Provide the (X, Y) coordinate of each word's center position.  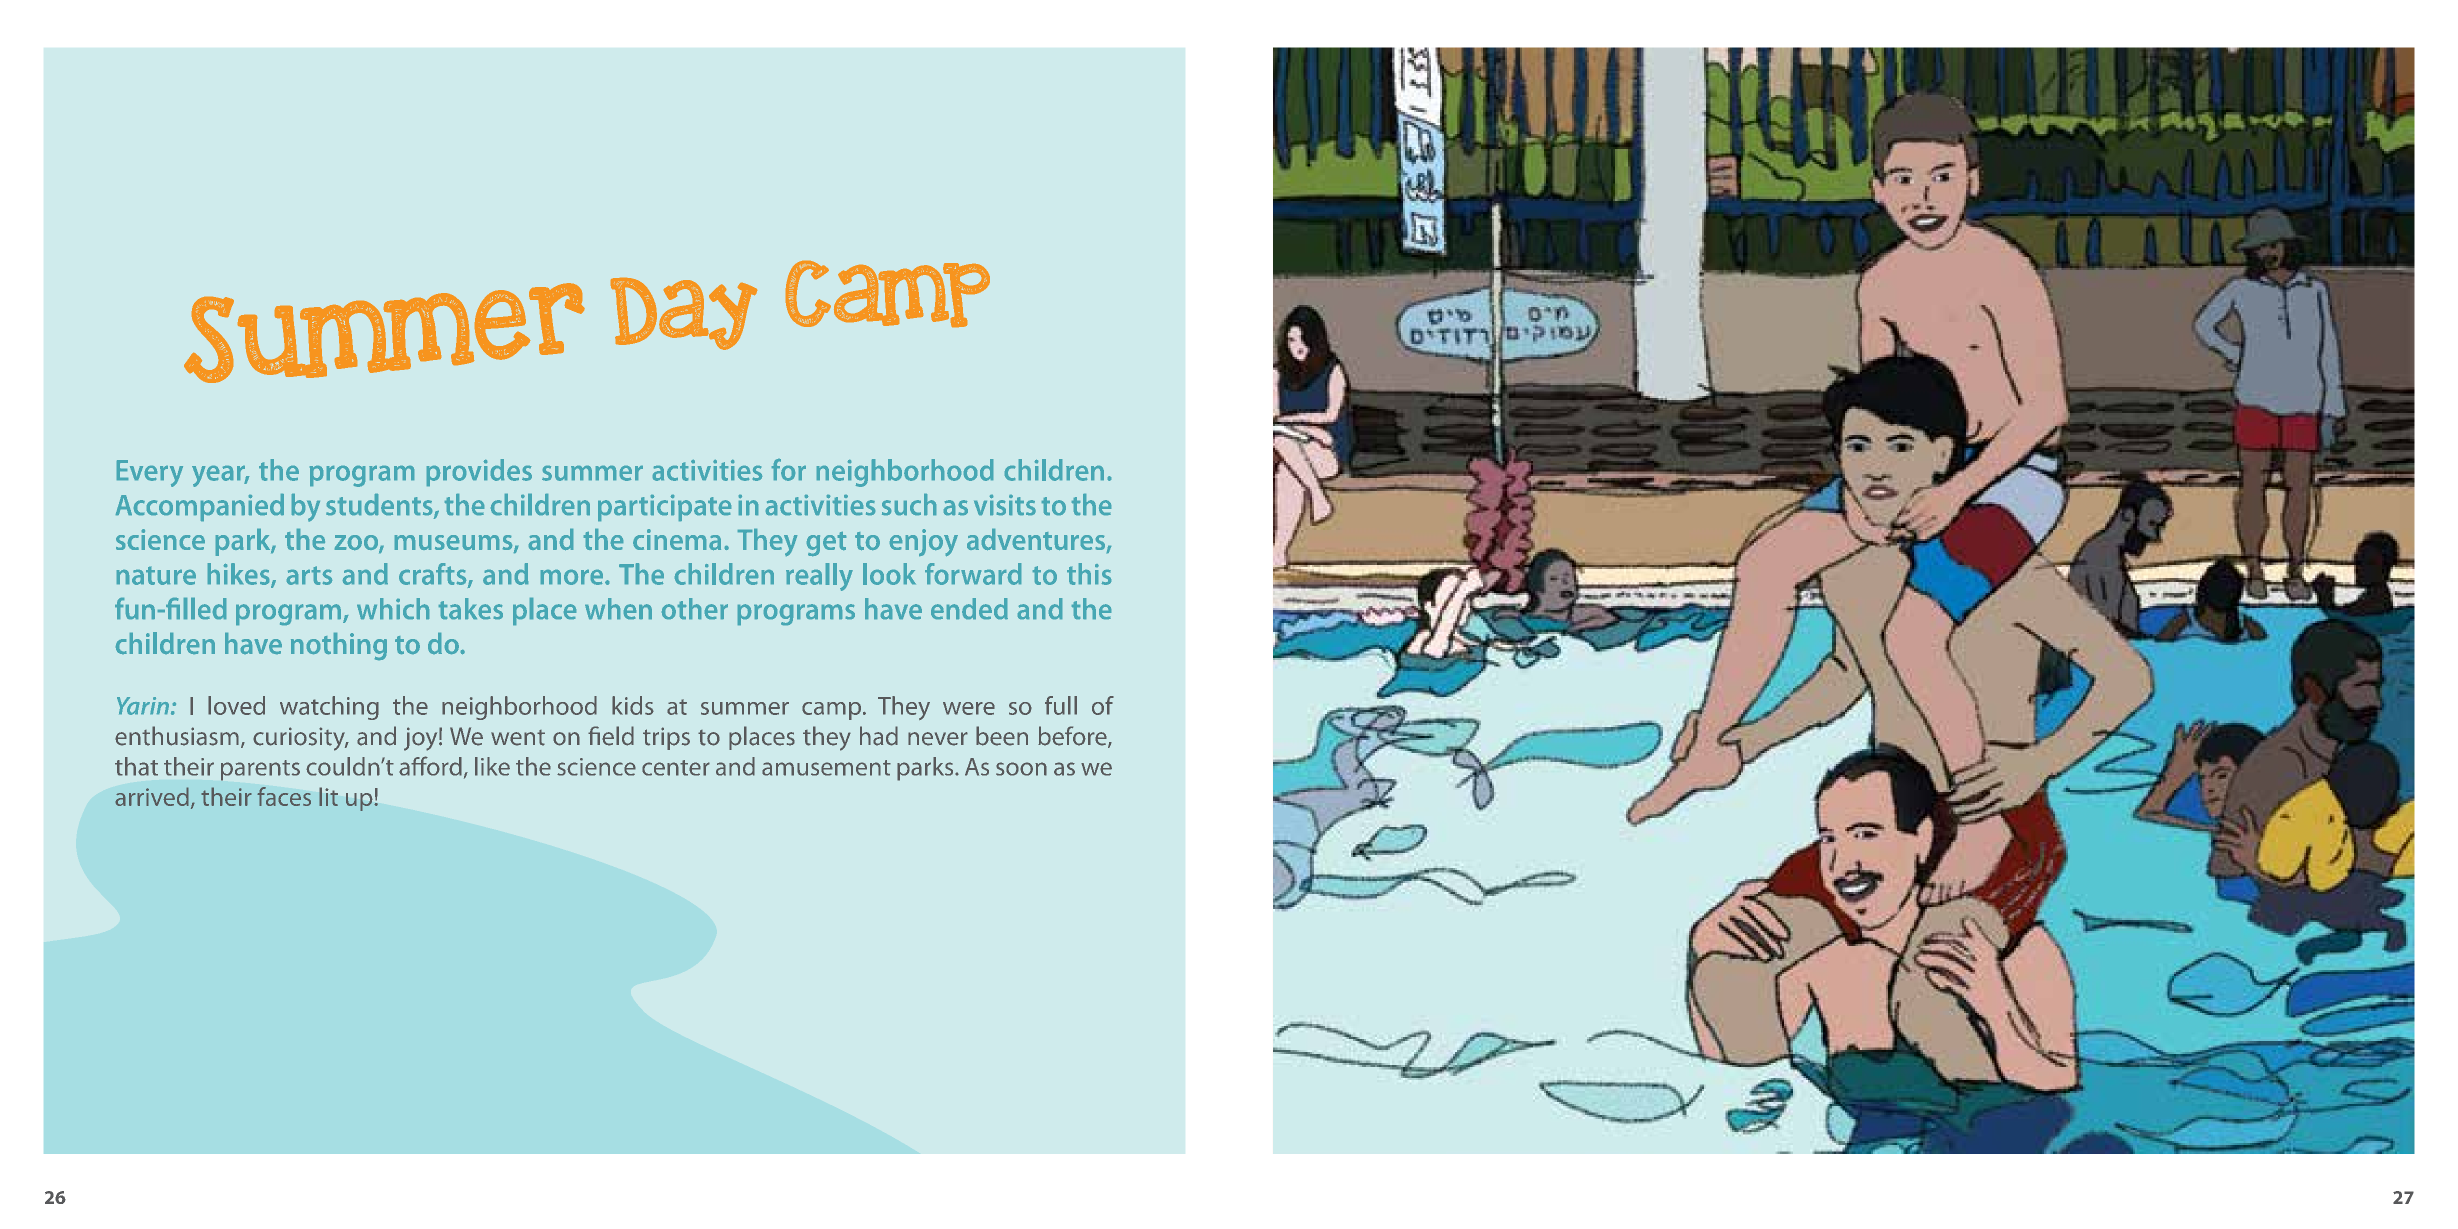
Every (150, 473)
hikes (240, 575)
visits (1005, 505)
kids (633, 705)
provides (479, 472)
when (618, 608)
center (676, 768)
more (573, 577)
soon (1021, 769)
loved (236, 705)
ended (969, 608)
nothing (339, 646)
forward (973, 574)
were (969, 708)
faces (284, 796)
